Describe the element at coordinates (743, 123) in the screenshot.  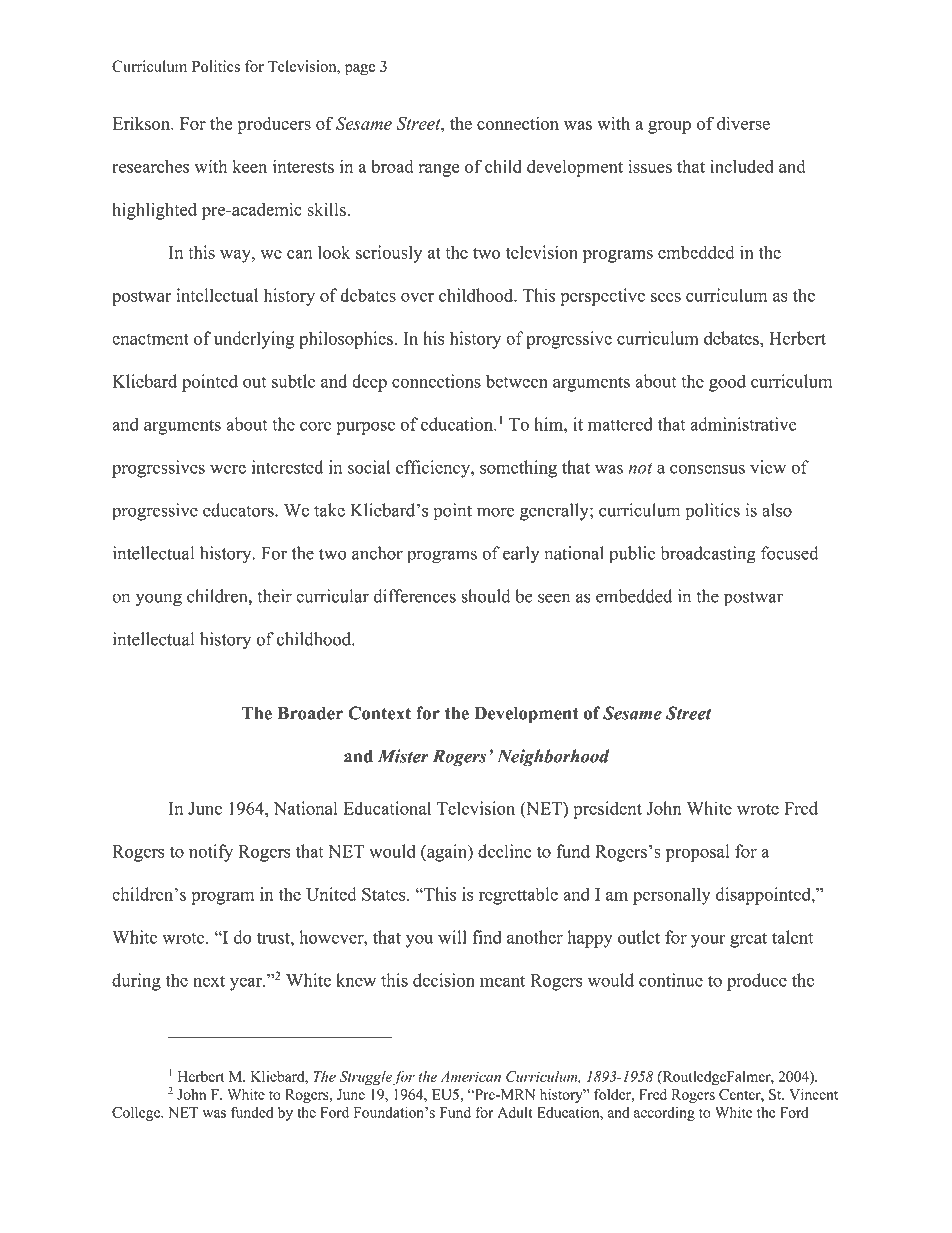
I see `diverse` at that location.
